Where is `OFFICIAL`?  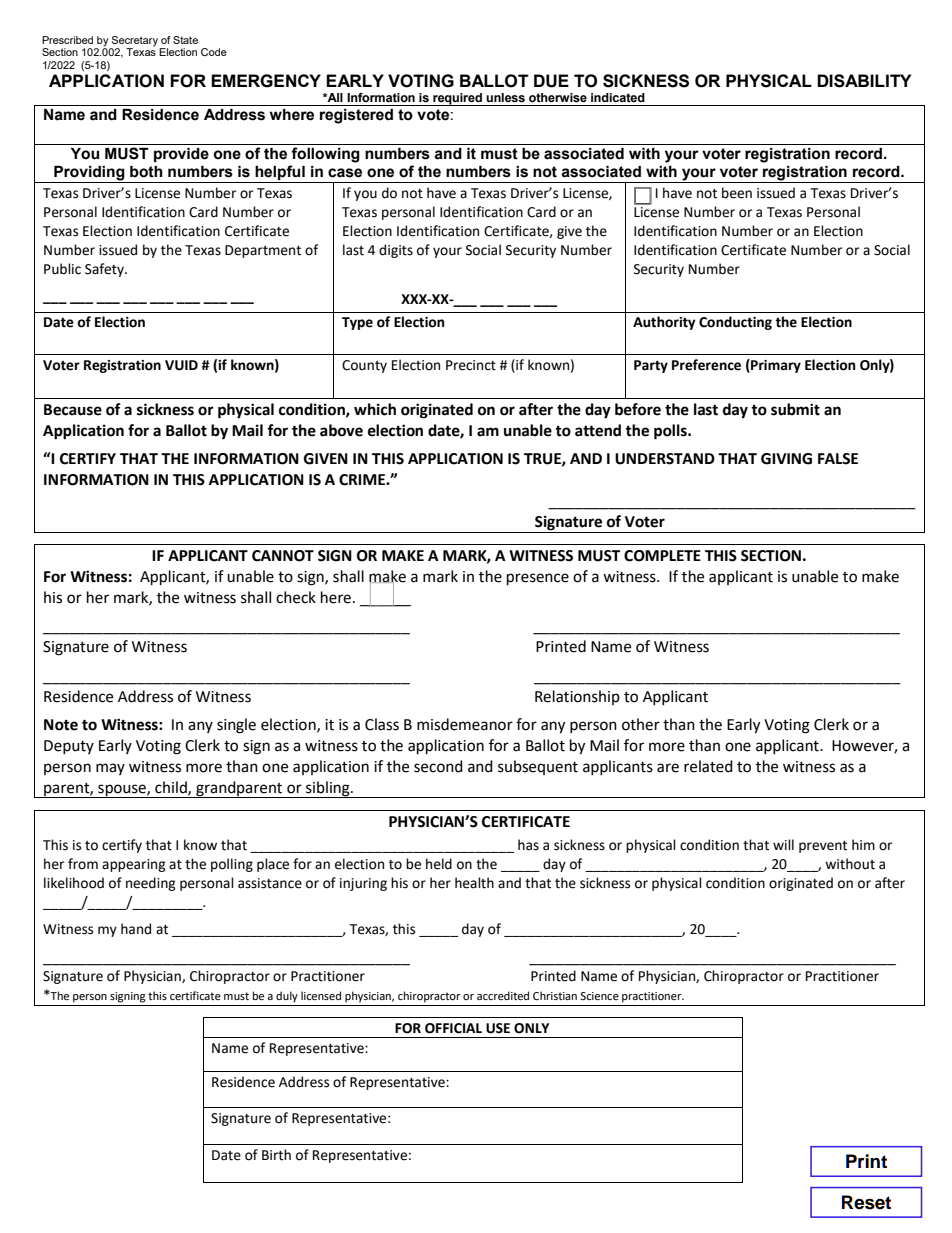
OFFICIAL is located at coordinates (453, 1028).
